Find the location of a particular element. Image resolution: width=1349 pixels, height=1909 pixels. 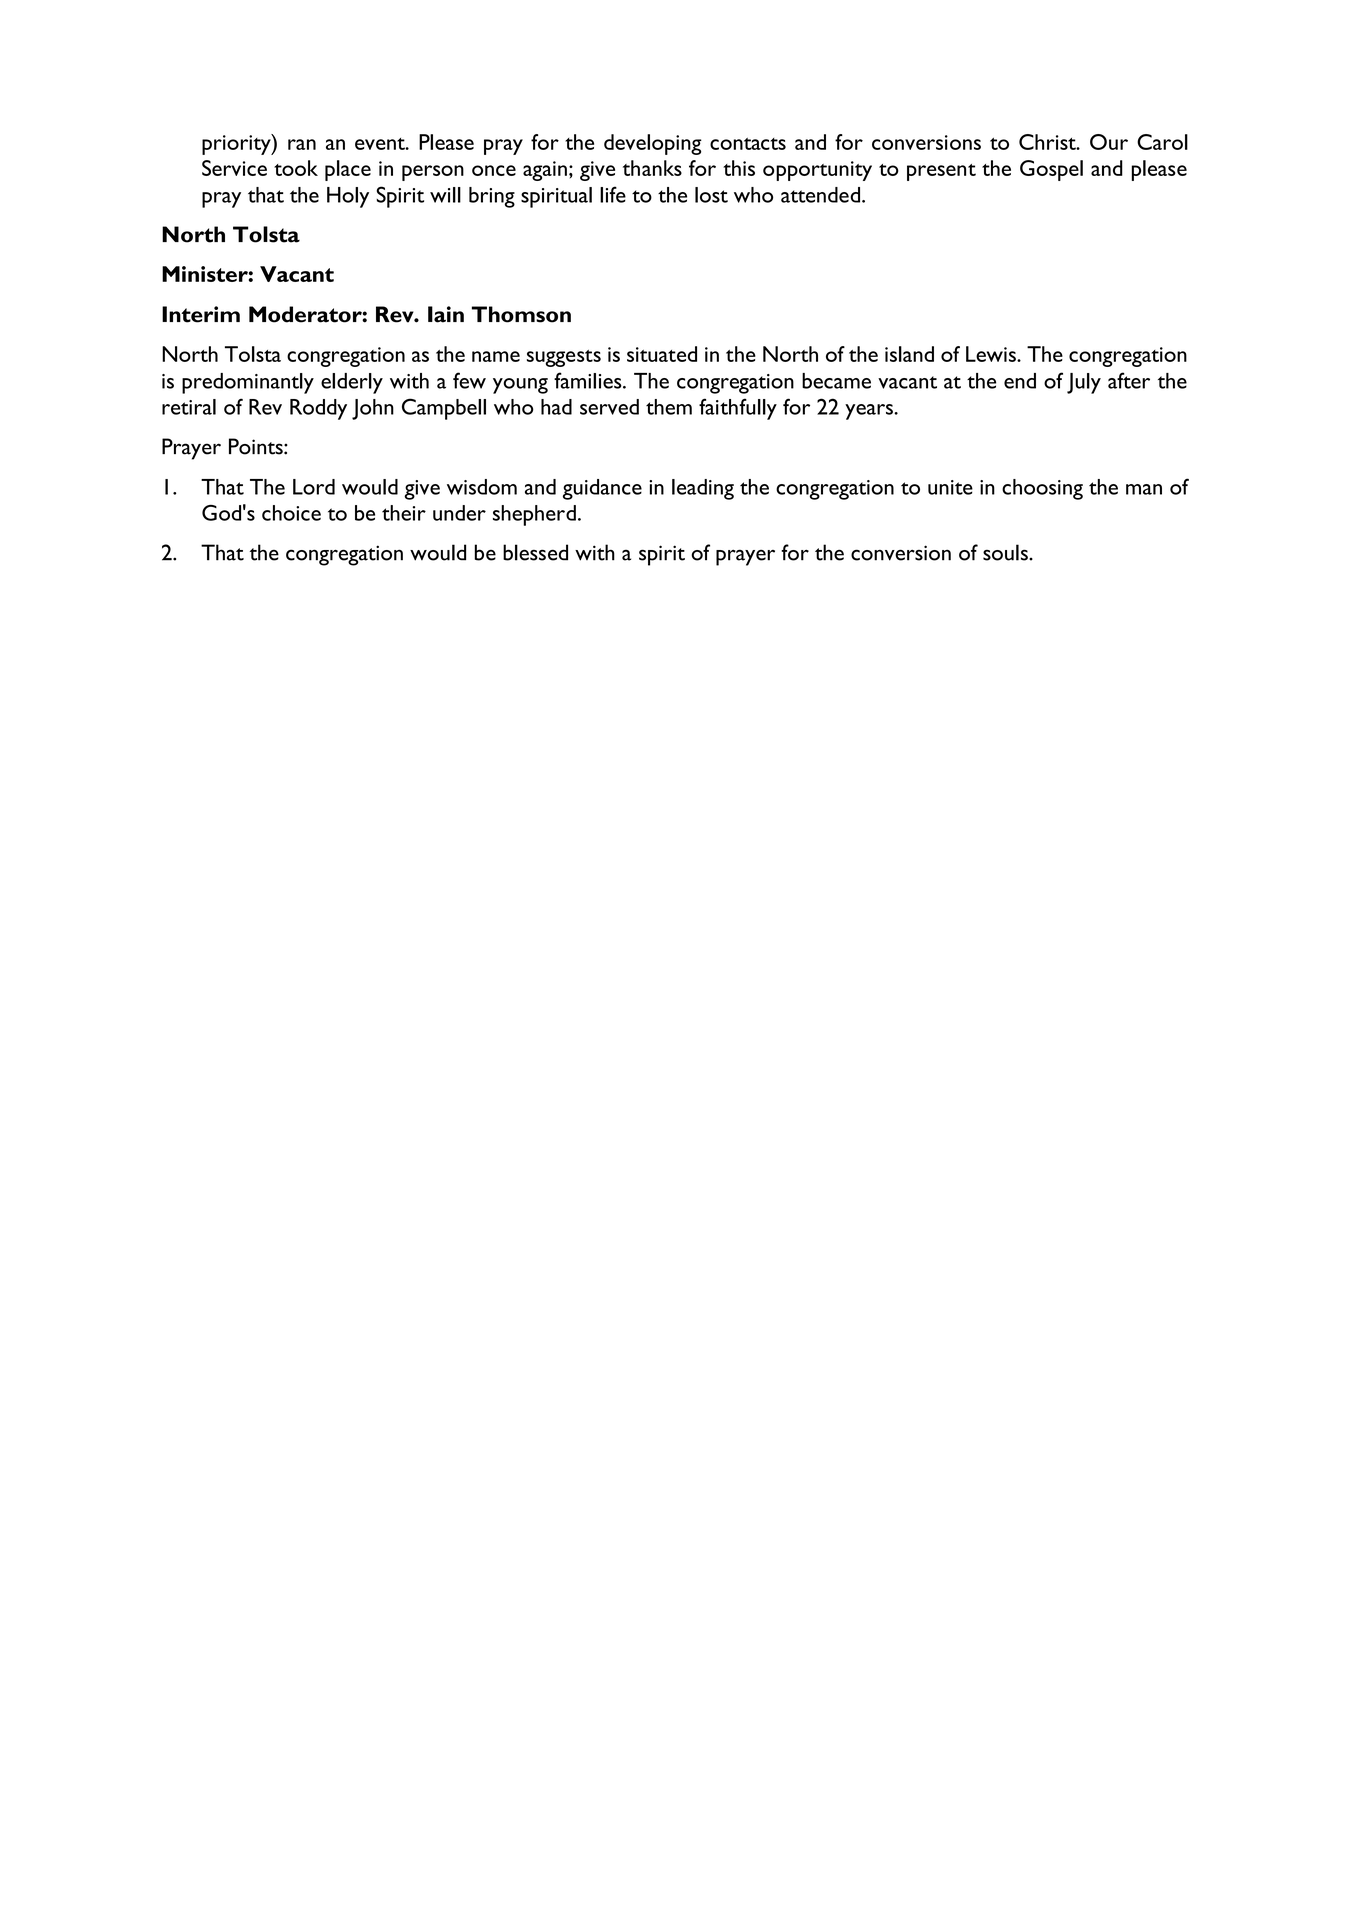

attended is located at coordinates (822, 195).
